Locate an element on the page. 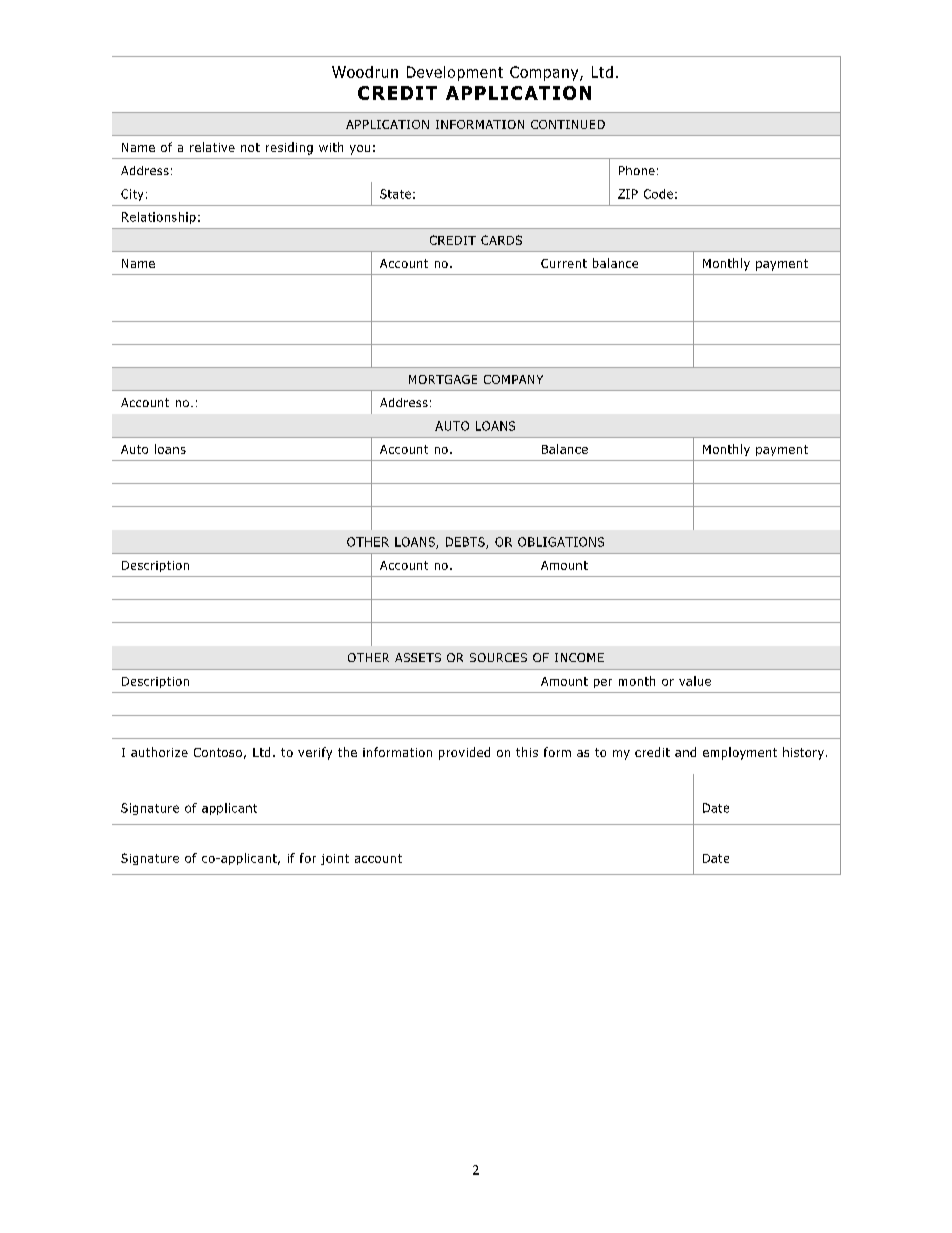 The height and width of the document is (1233, 952). OBLIGATIONS is located at coordinates (561, 542).
